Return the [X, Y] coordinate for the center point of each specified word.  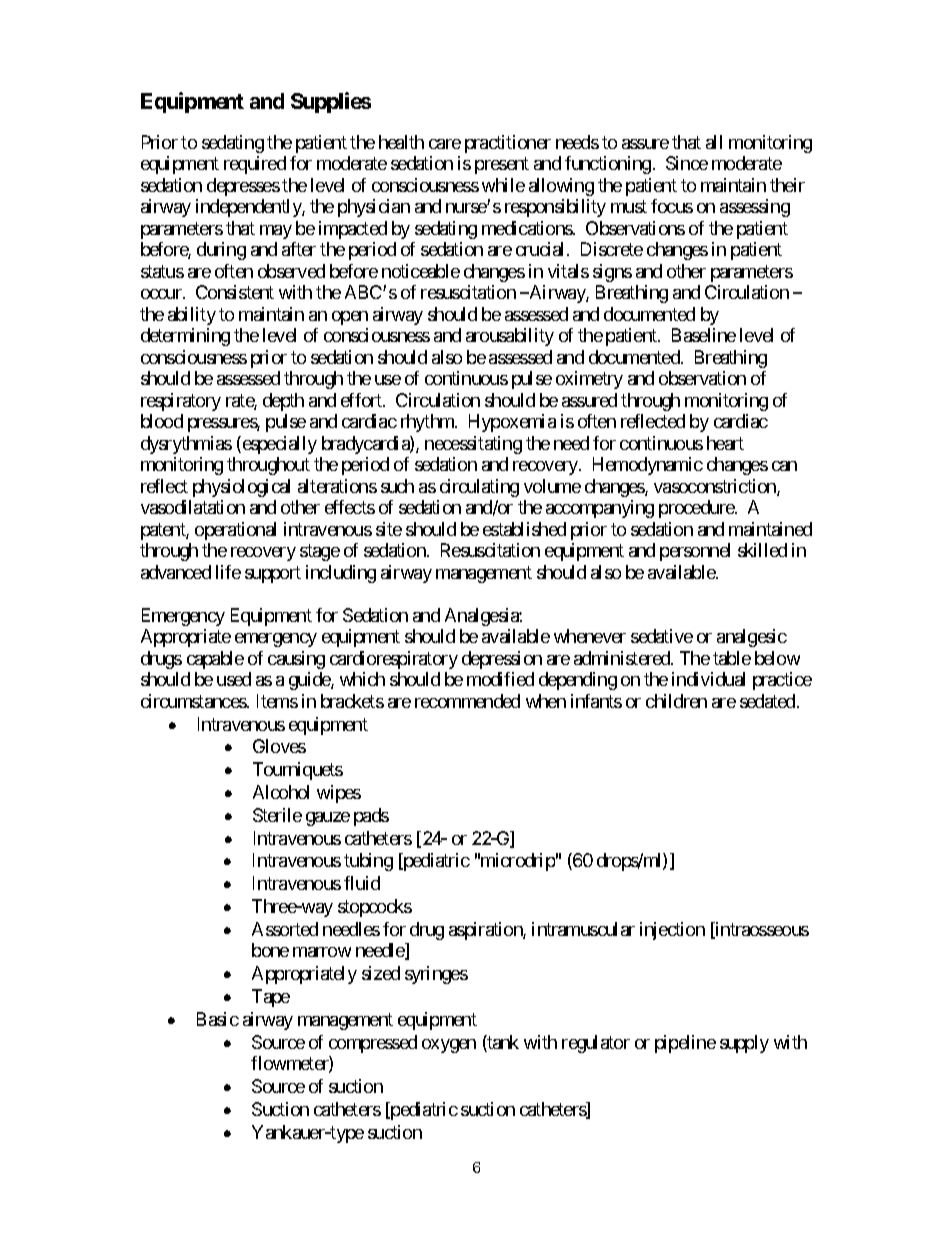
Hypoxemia [512, 423]
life [228, 572]
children [676, 701]
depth [283, 402]
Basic [218, 1019]
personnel [695, 552]
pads [371, 817]
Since [687, 163]
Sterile [277, 815]
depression [502, 660]
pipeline [685, 1044]
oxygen [449, 1046]
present [502, 166]
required [255, 165]
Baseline [704, 335]
